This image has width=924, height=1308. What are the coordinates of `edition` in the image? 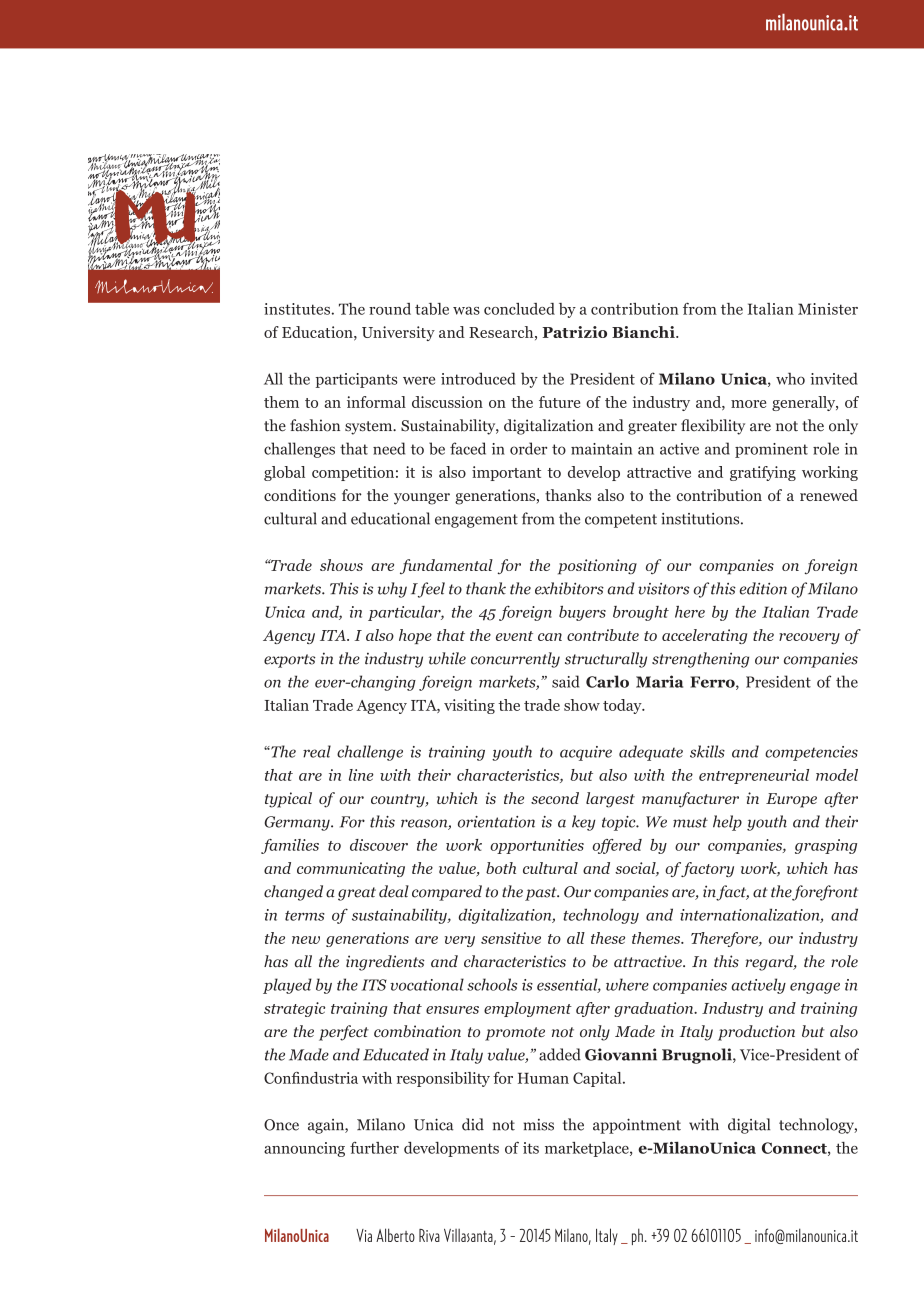 It's located at (763, 588).
